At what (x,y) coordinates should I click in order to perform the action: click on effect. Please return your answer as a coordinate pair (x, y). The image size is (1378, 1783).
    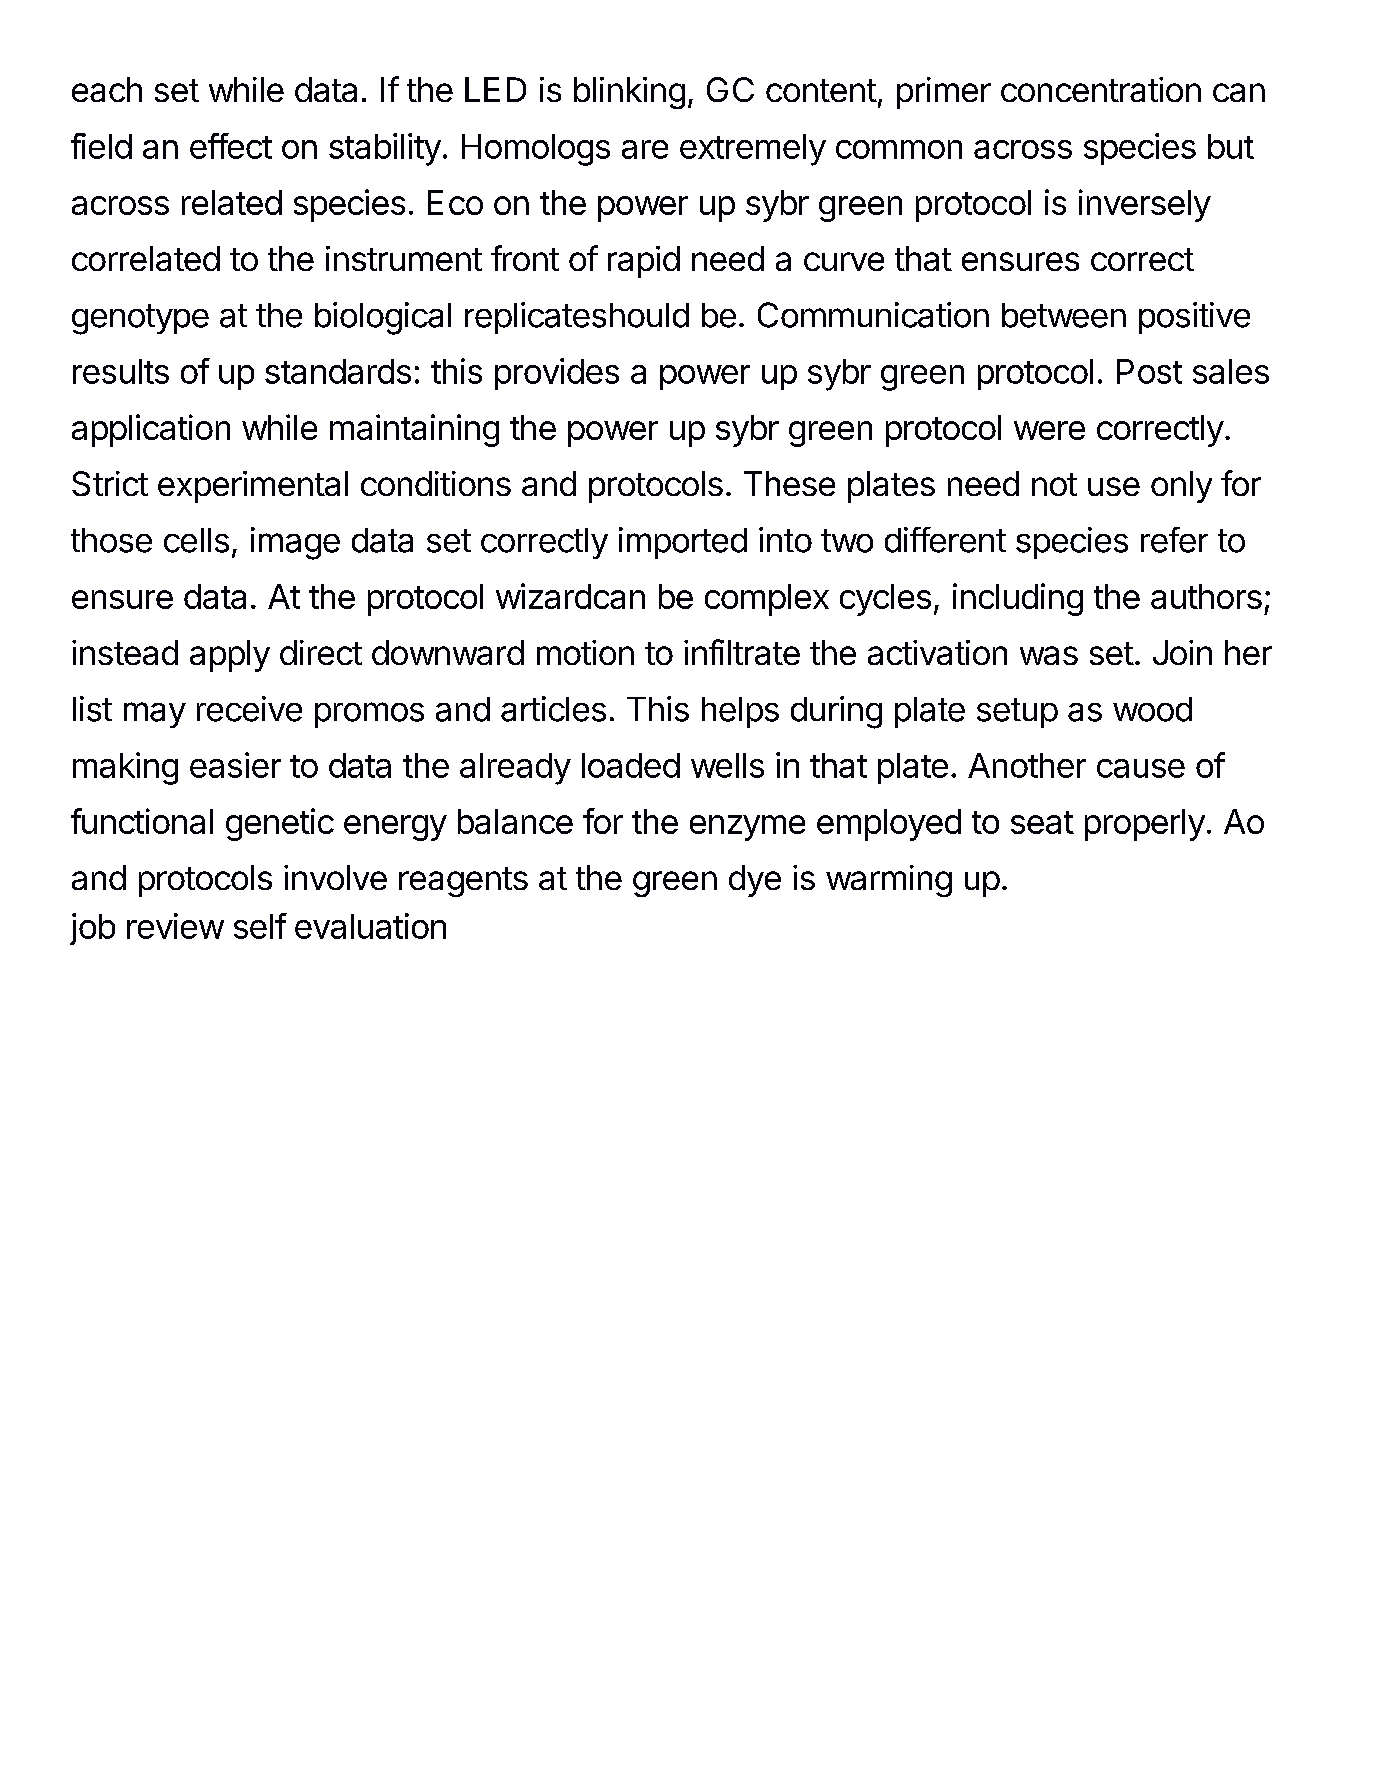
    Looking at the image, I should click on (231, 146).
